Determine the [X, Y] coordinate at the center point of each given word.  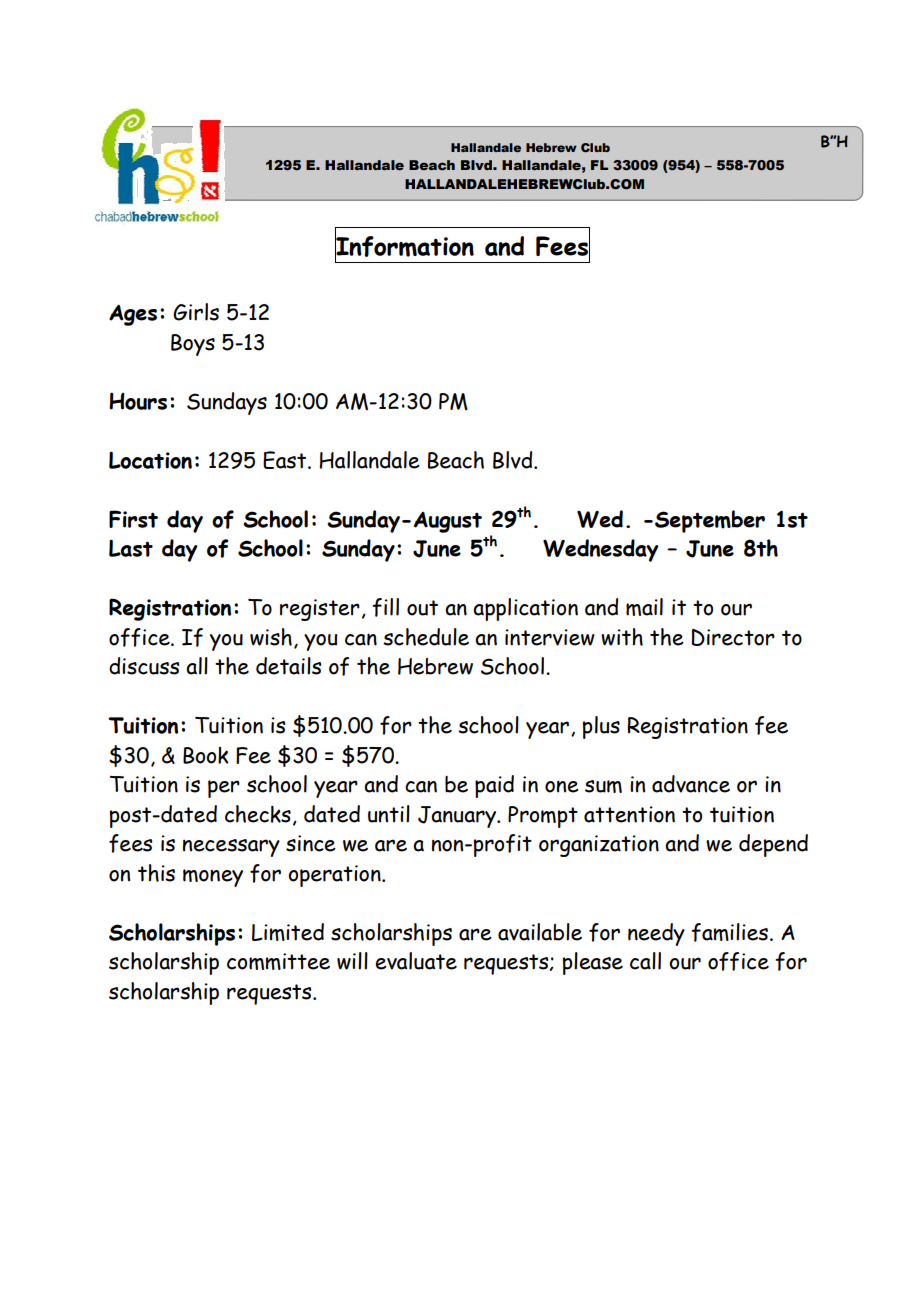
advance [691, 784]
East [286, 460]
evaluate [416, 961]
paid [494, 786]
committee [278, 961]
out [422, 608]
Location [150, 460]
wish [271, 637]
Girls [196, 312]
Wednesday [601, 550]
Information [404, 246]
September [710, 521]
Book [206, 755]
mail [644, 607]
